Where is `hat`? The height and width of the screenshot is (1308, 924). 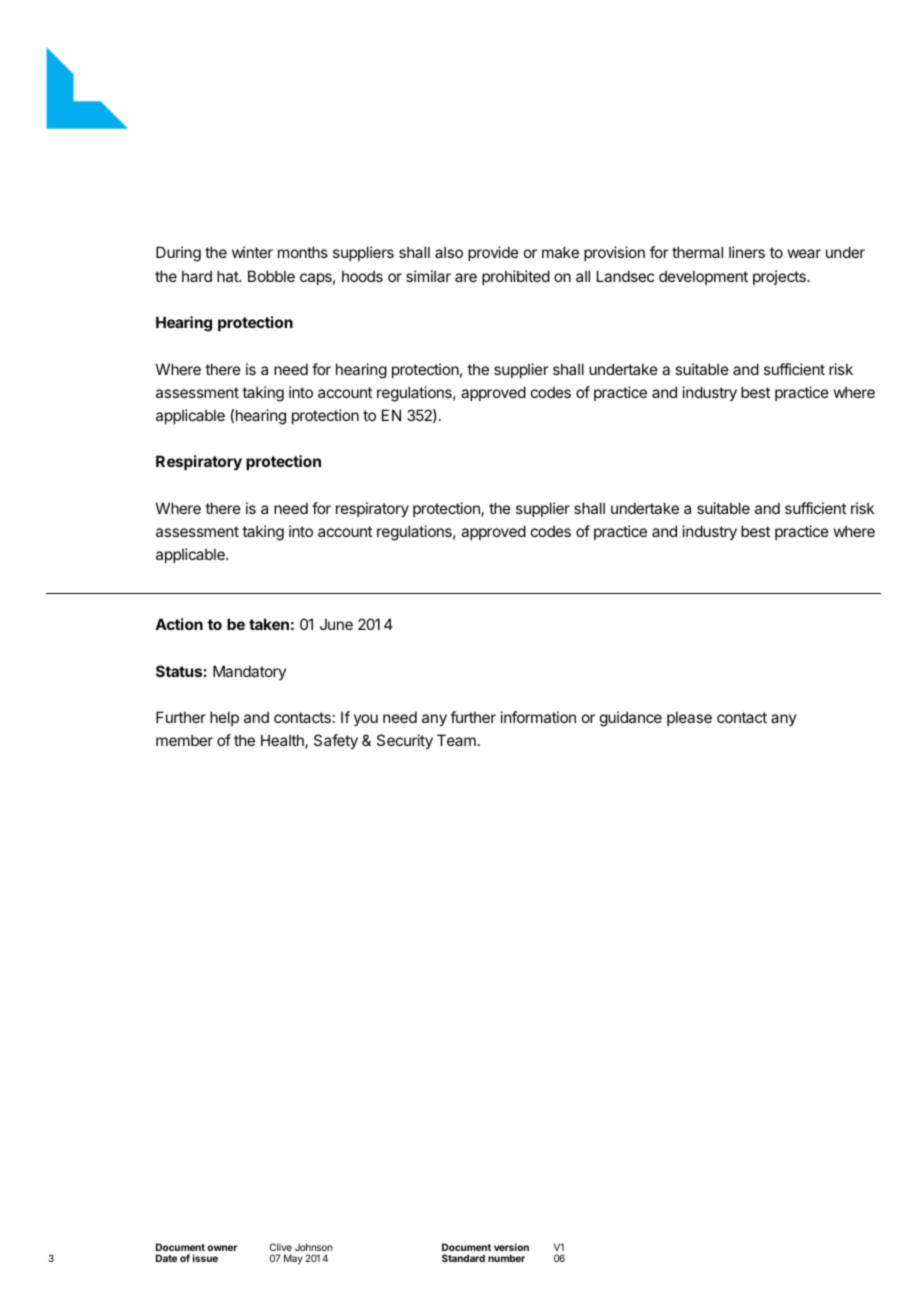 hat is located at coordinates (228, 276).
